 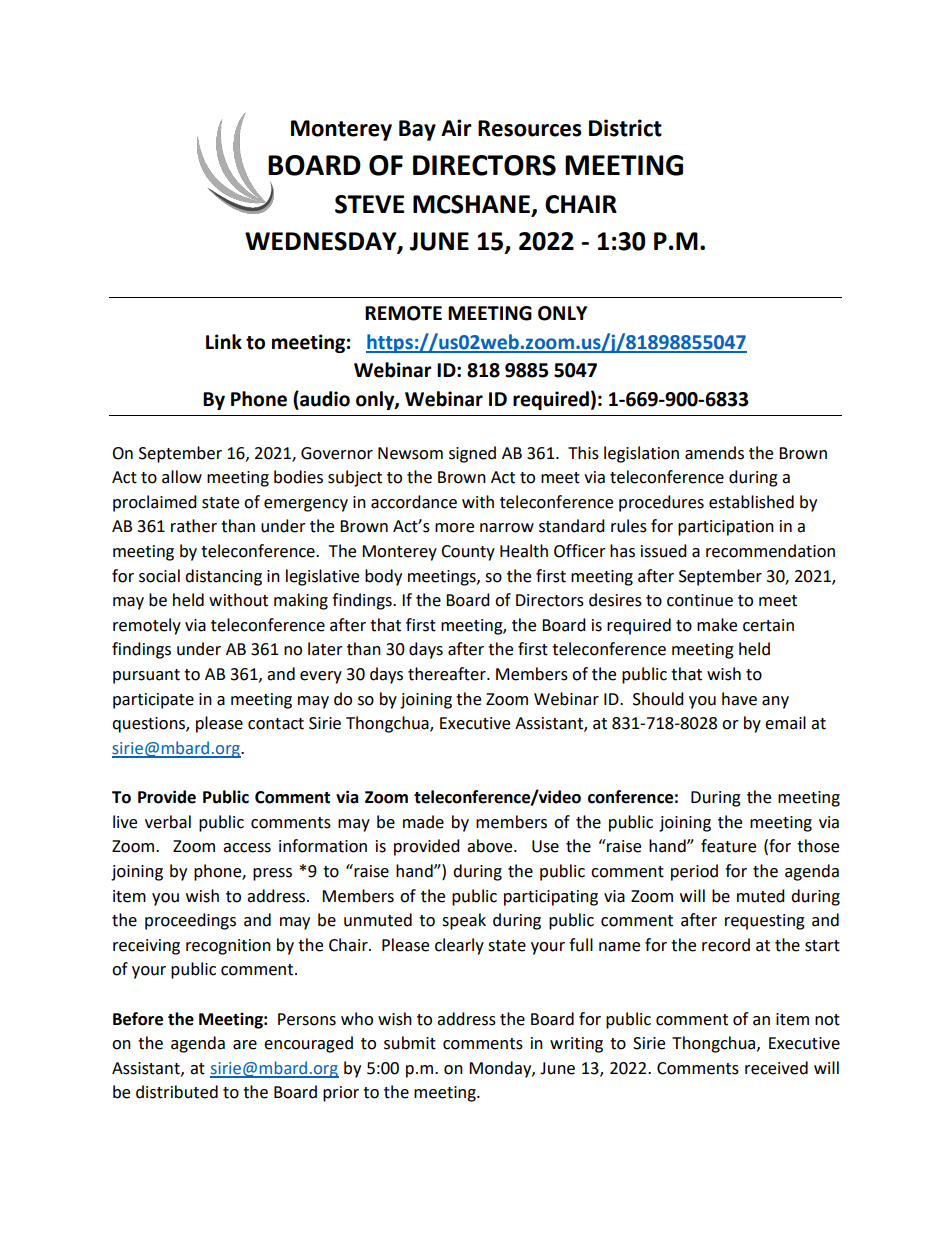 I want to click on submit, so click(x=410, y=1043).
